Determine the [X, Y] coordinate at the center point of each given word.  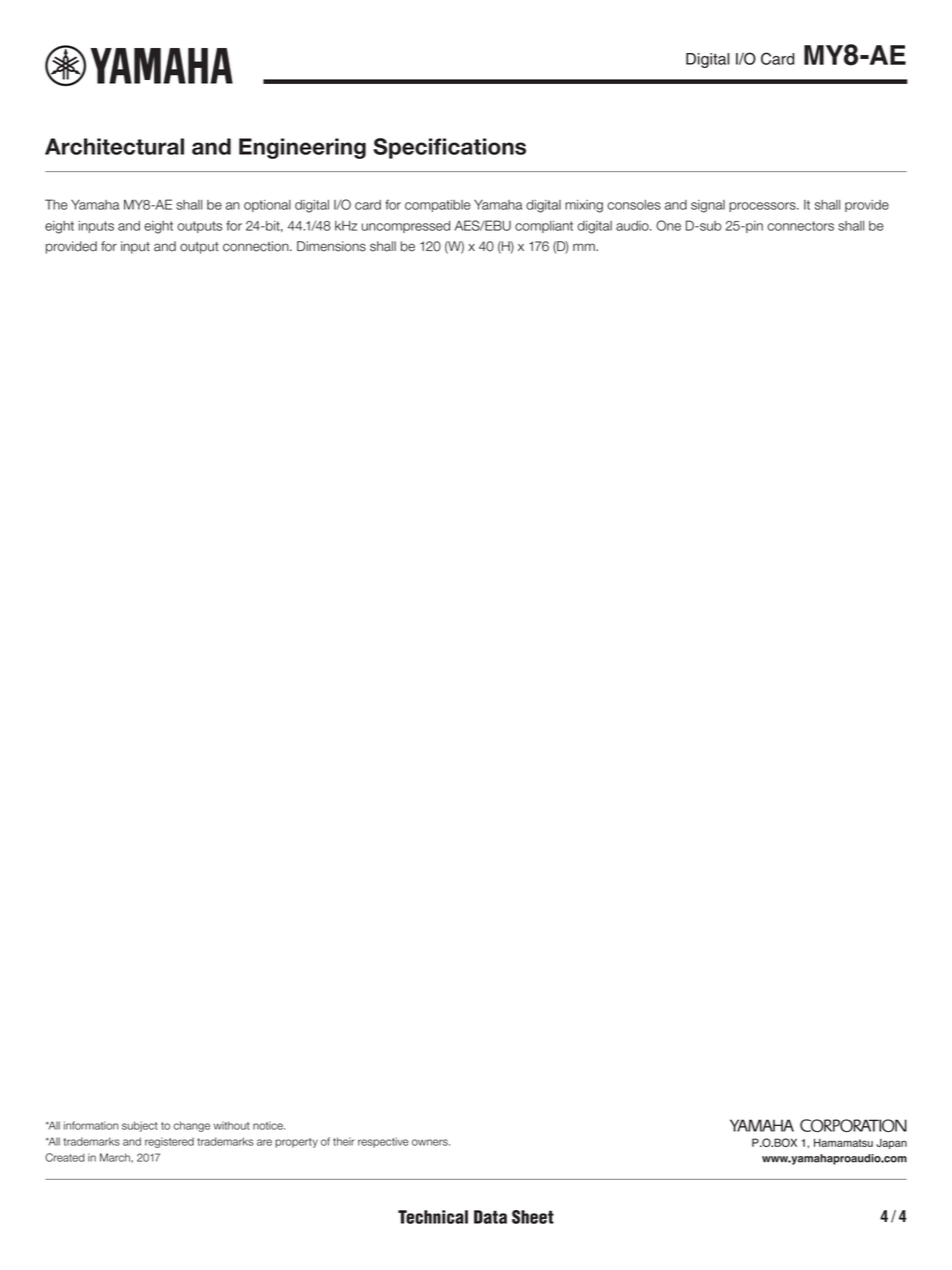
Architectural [114, 146]
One [668, 225]
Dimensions [331, 246]
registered [169, 1142]
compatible [438, 206]
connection [257, 246]
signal [708, 206]
